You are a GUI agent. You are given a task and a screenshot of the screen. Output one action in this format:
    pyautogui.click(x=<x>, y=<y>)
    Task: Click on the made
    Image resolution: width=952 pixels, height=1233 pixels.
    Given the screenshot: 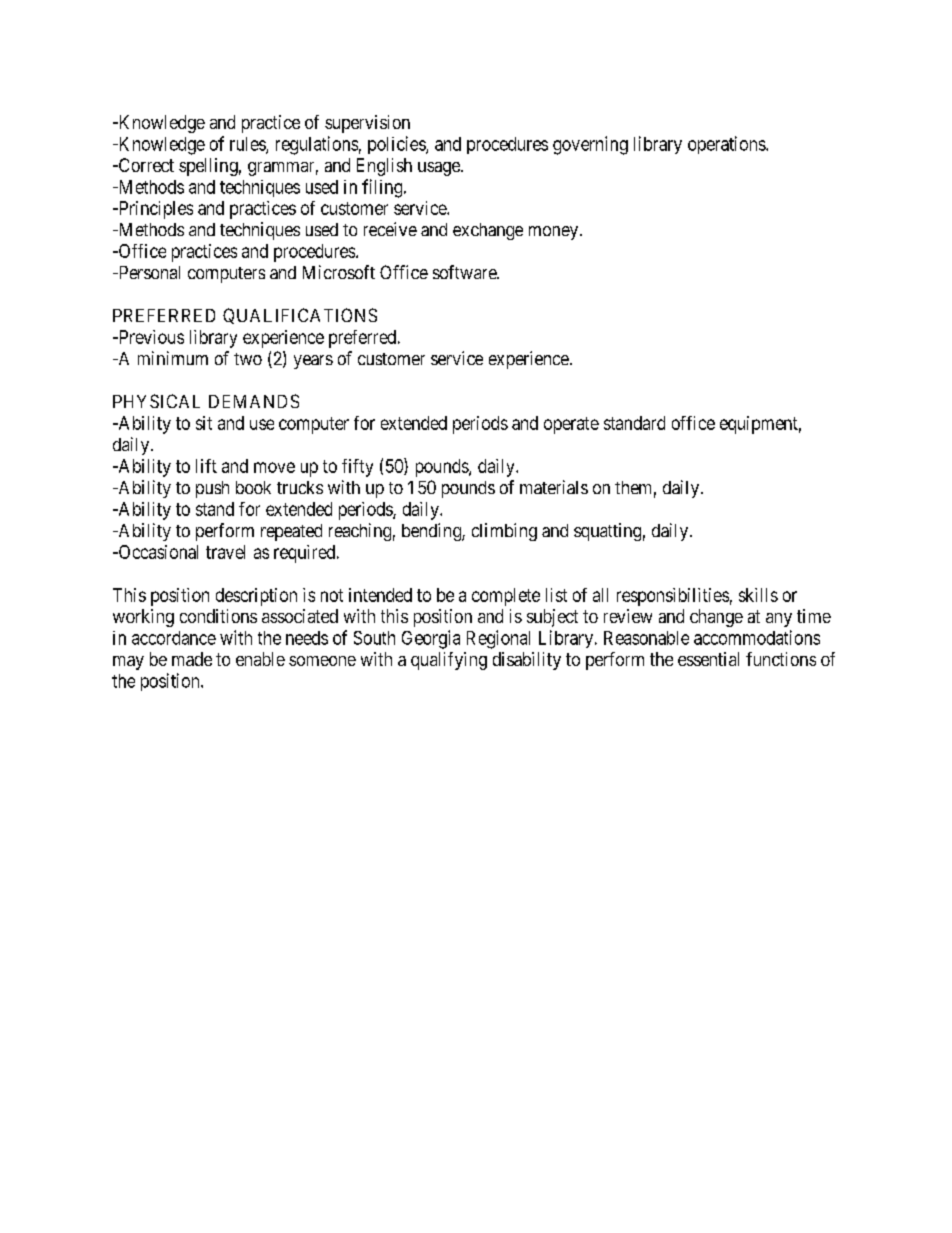 What is the action you would take?
    pyautogui.click(x=192, y=659)
